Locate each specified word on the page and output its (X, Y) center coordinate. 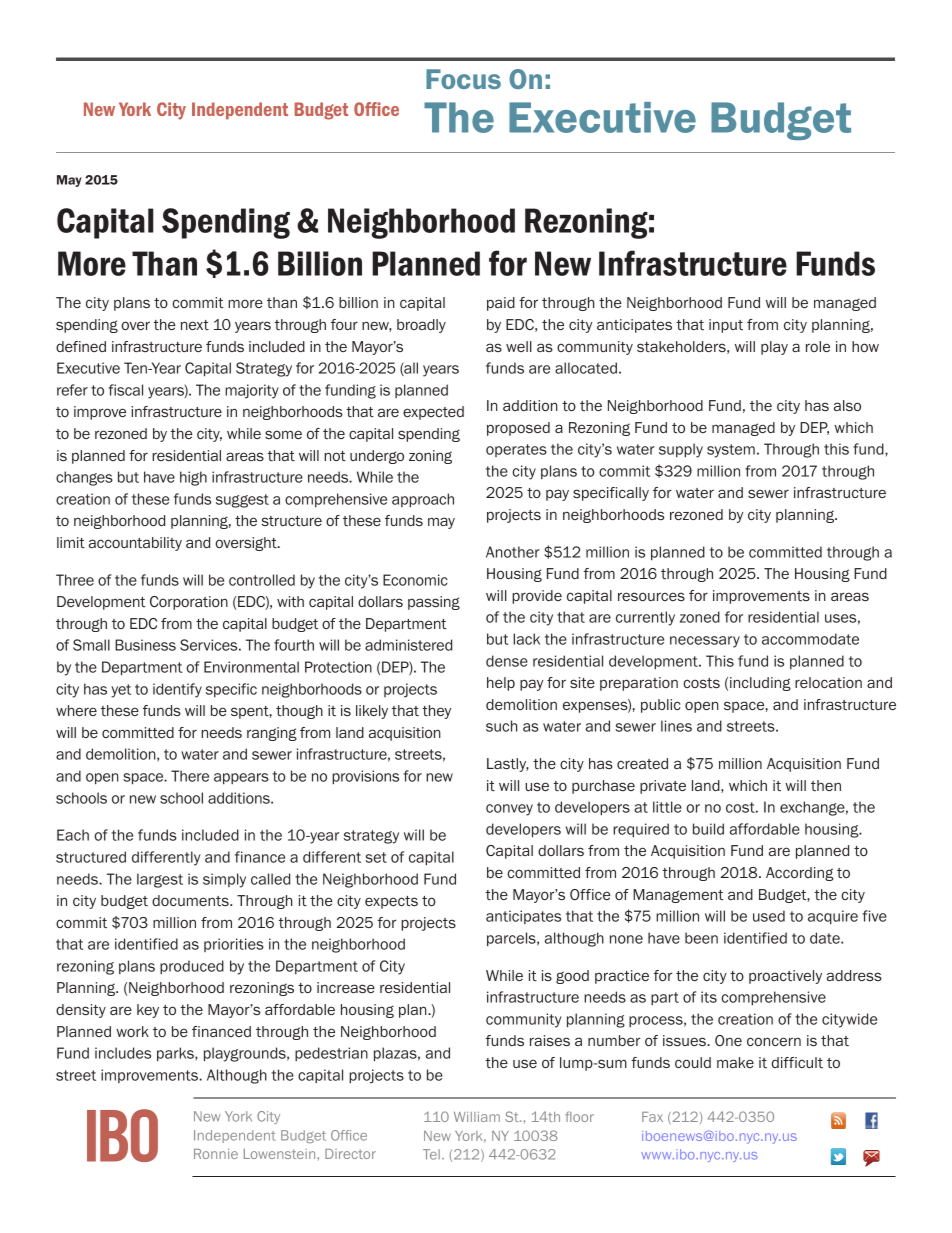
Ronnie (216, 1154)
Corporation (189, 603)
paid (501, 304)
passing (434, 603)
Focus (463, 79)
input (726, 326)
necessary (705, 642)
